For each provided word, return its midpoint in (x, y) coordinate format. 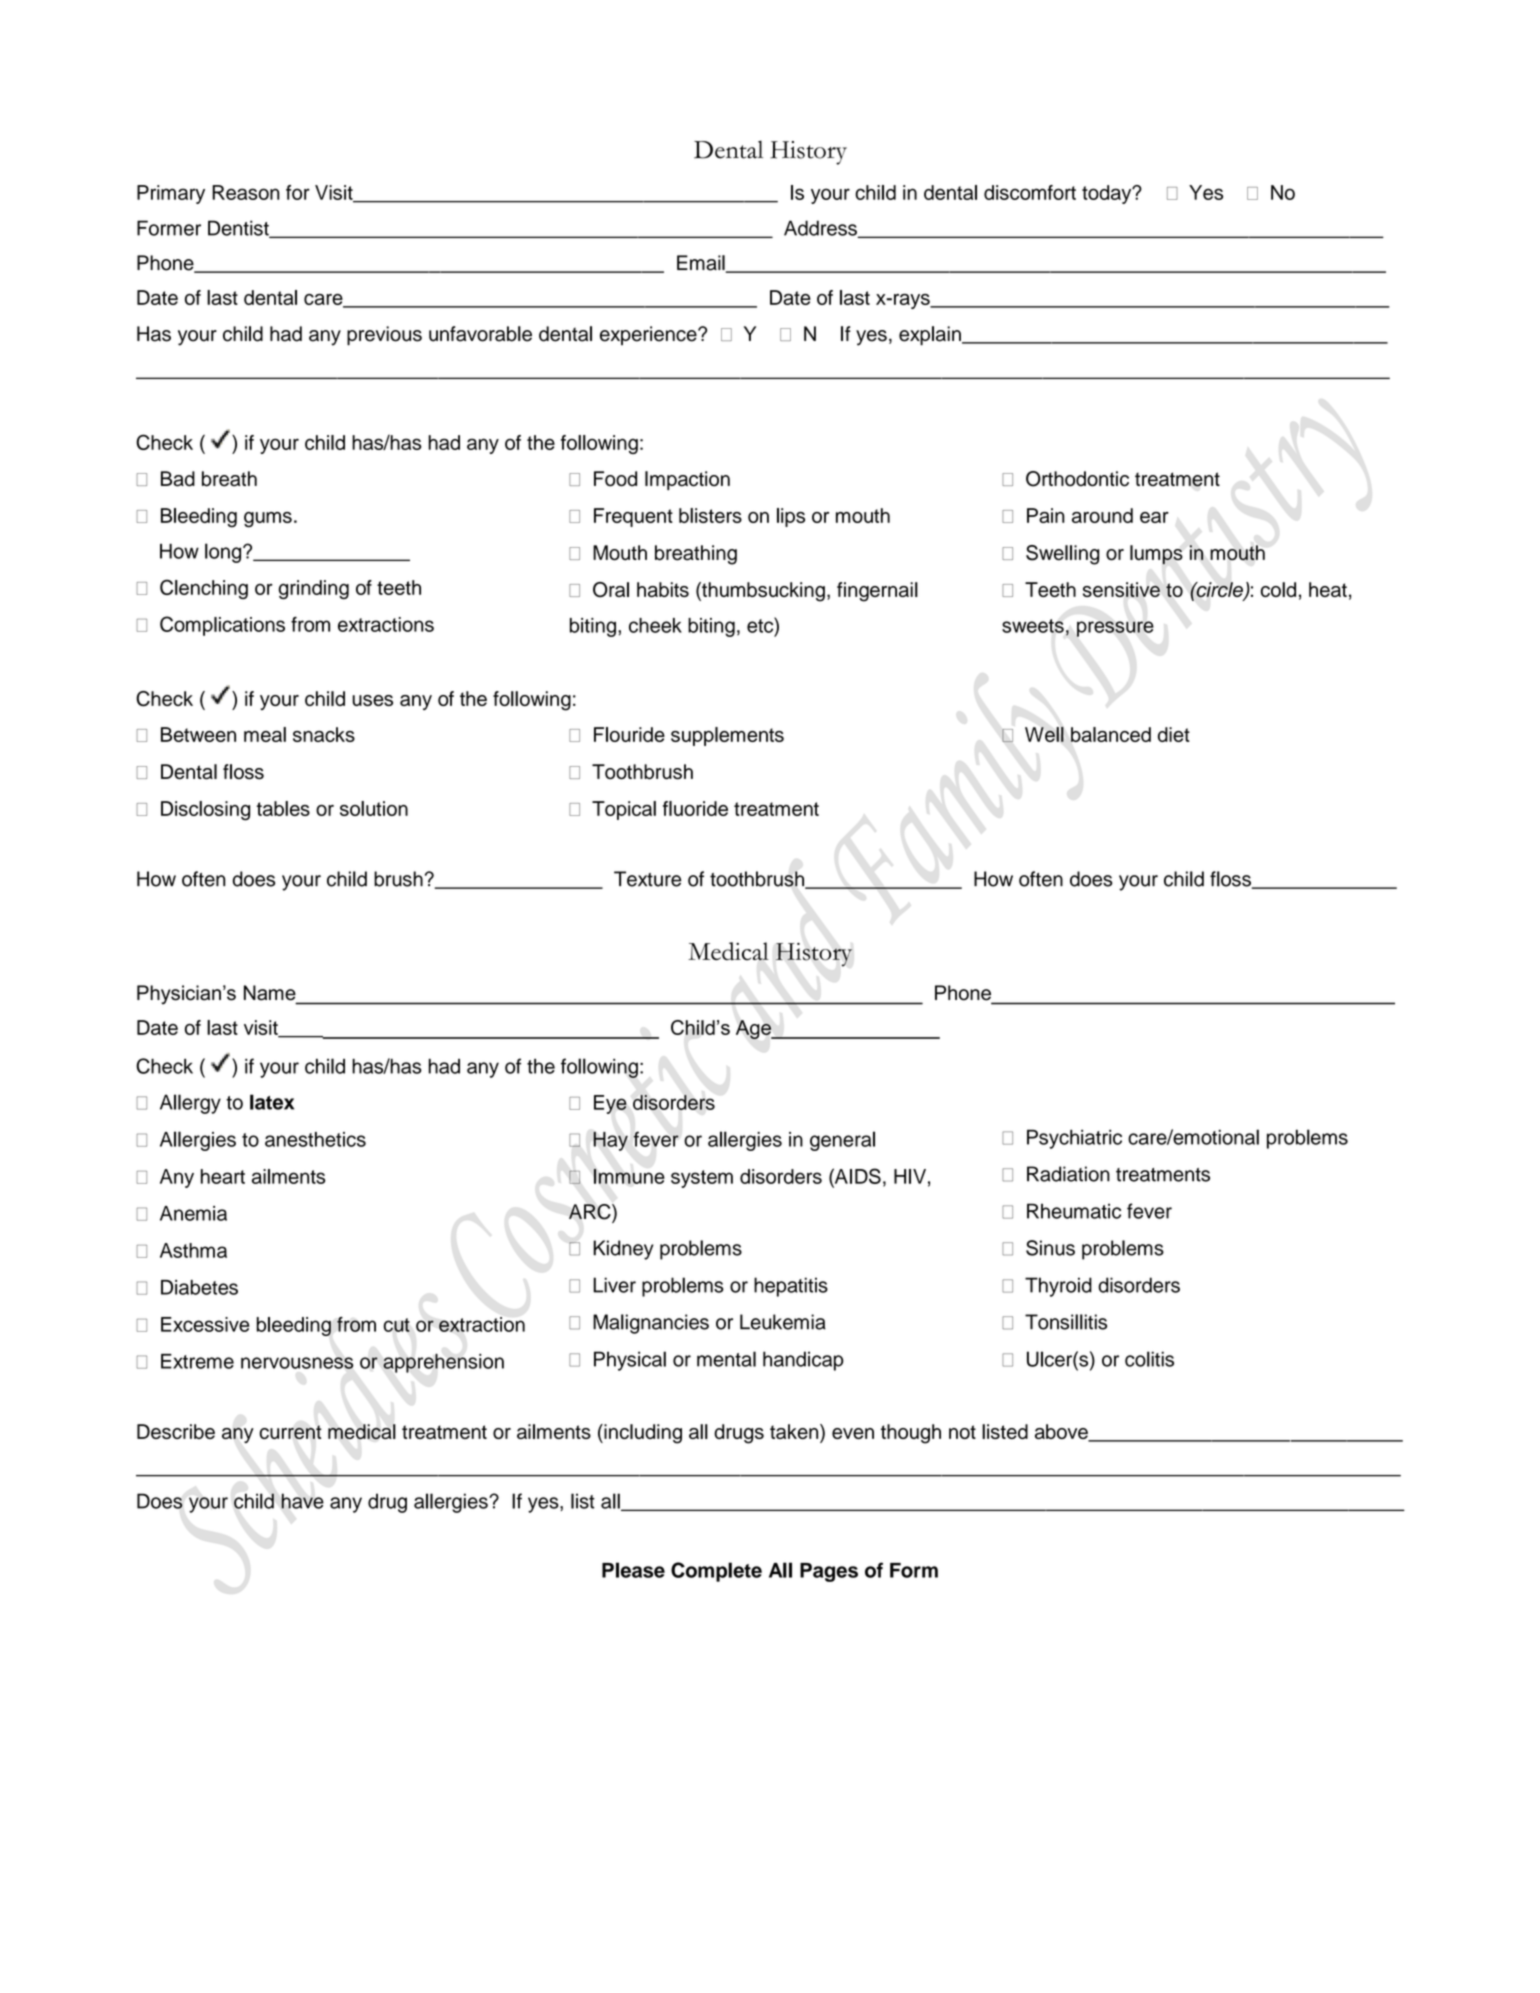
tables (283, 808)
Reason (246, 192)
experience (649, 335)
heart (223, 1176)
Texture (647, 879)
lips (791, 517)
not (962, 1432)
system (702, 1179)
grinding (313, 589)
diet (1174, 734)
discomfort (1030, 192)
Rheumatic (1074, 1211)
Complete (716, 1572)
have (302, 1501)
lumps (1156, 555)
